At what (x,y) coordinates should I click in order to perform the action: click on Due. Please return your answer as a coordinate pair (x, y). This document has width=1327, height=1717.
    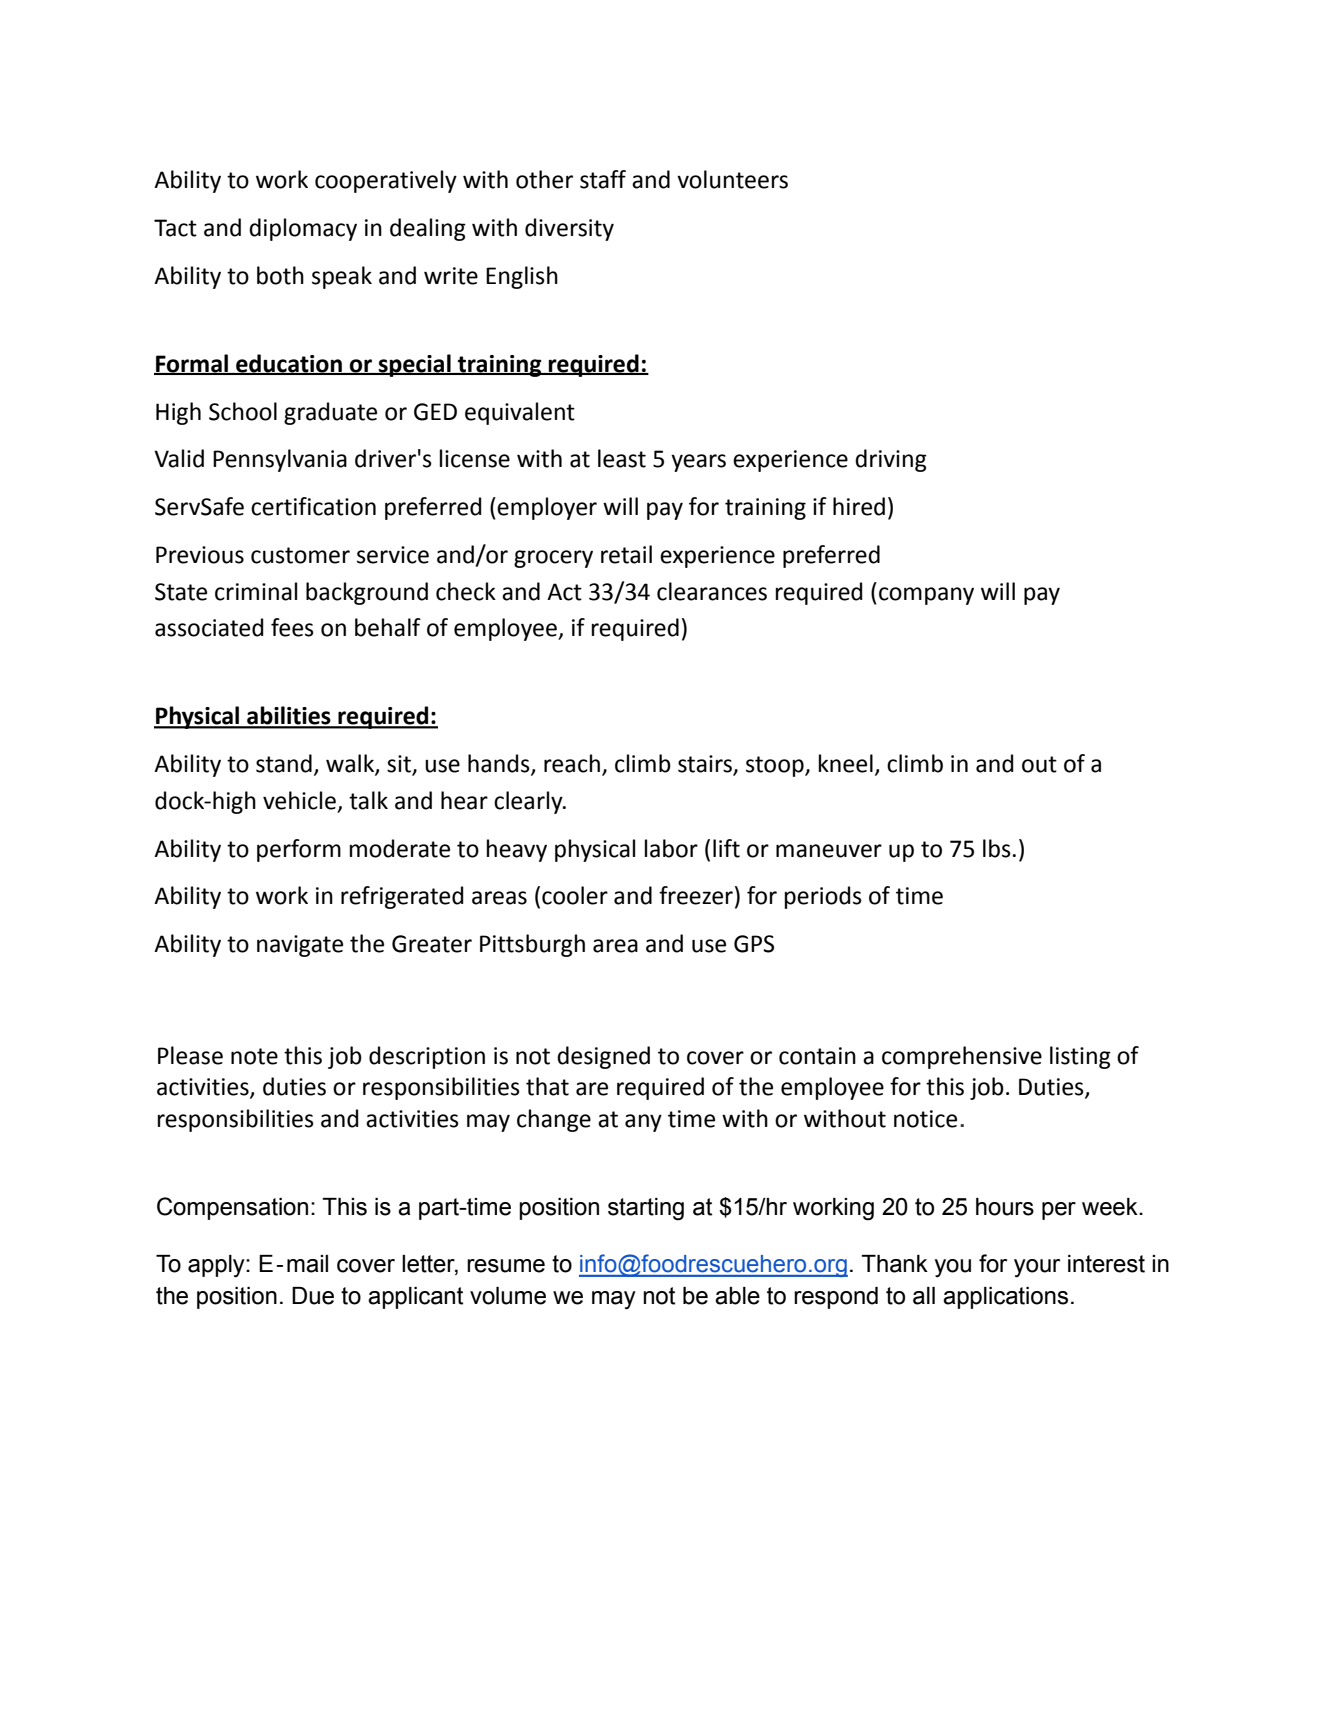
    Looking at the image, I should click on (313, 1296).
